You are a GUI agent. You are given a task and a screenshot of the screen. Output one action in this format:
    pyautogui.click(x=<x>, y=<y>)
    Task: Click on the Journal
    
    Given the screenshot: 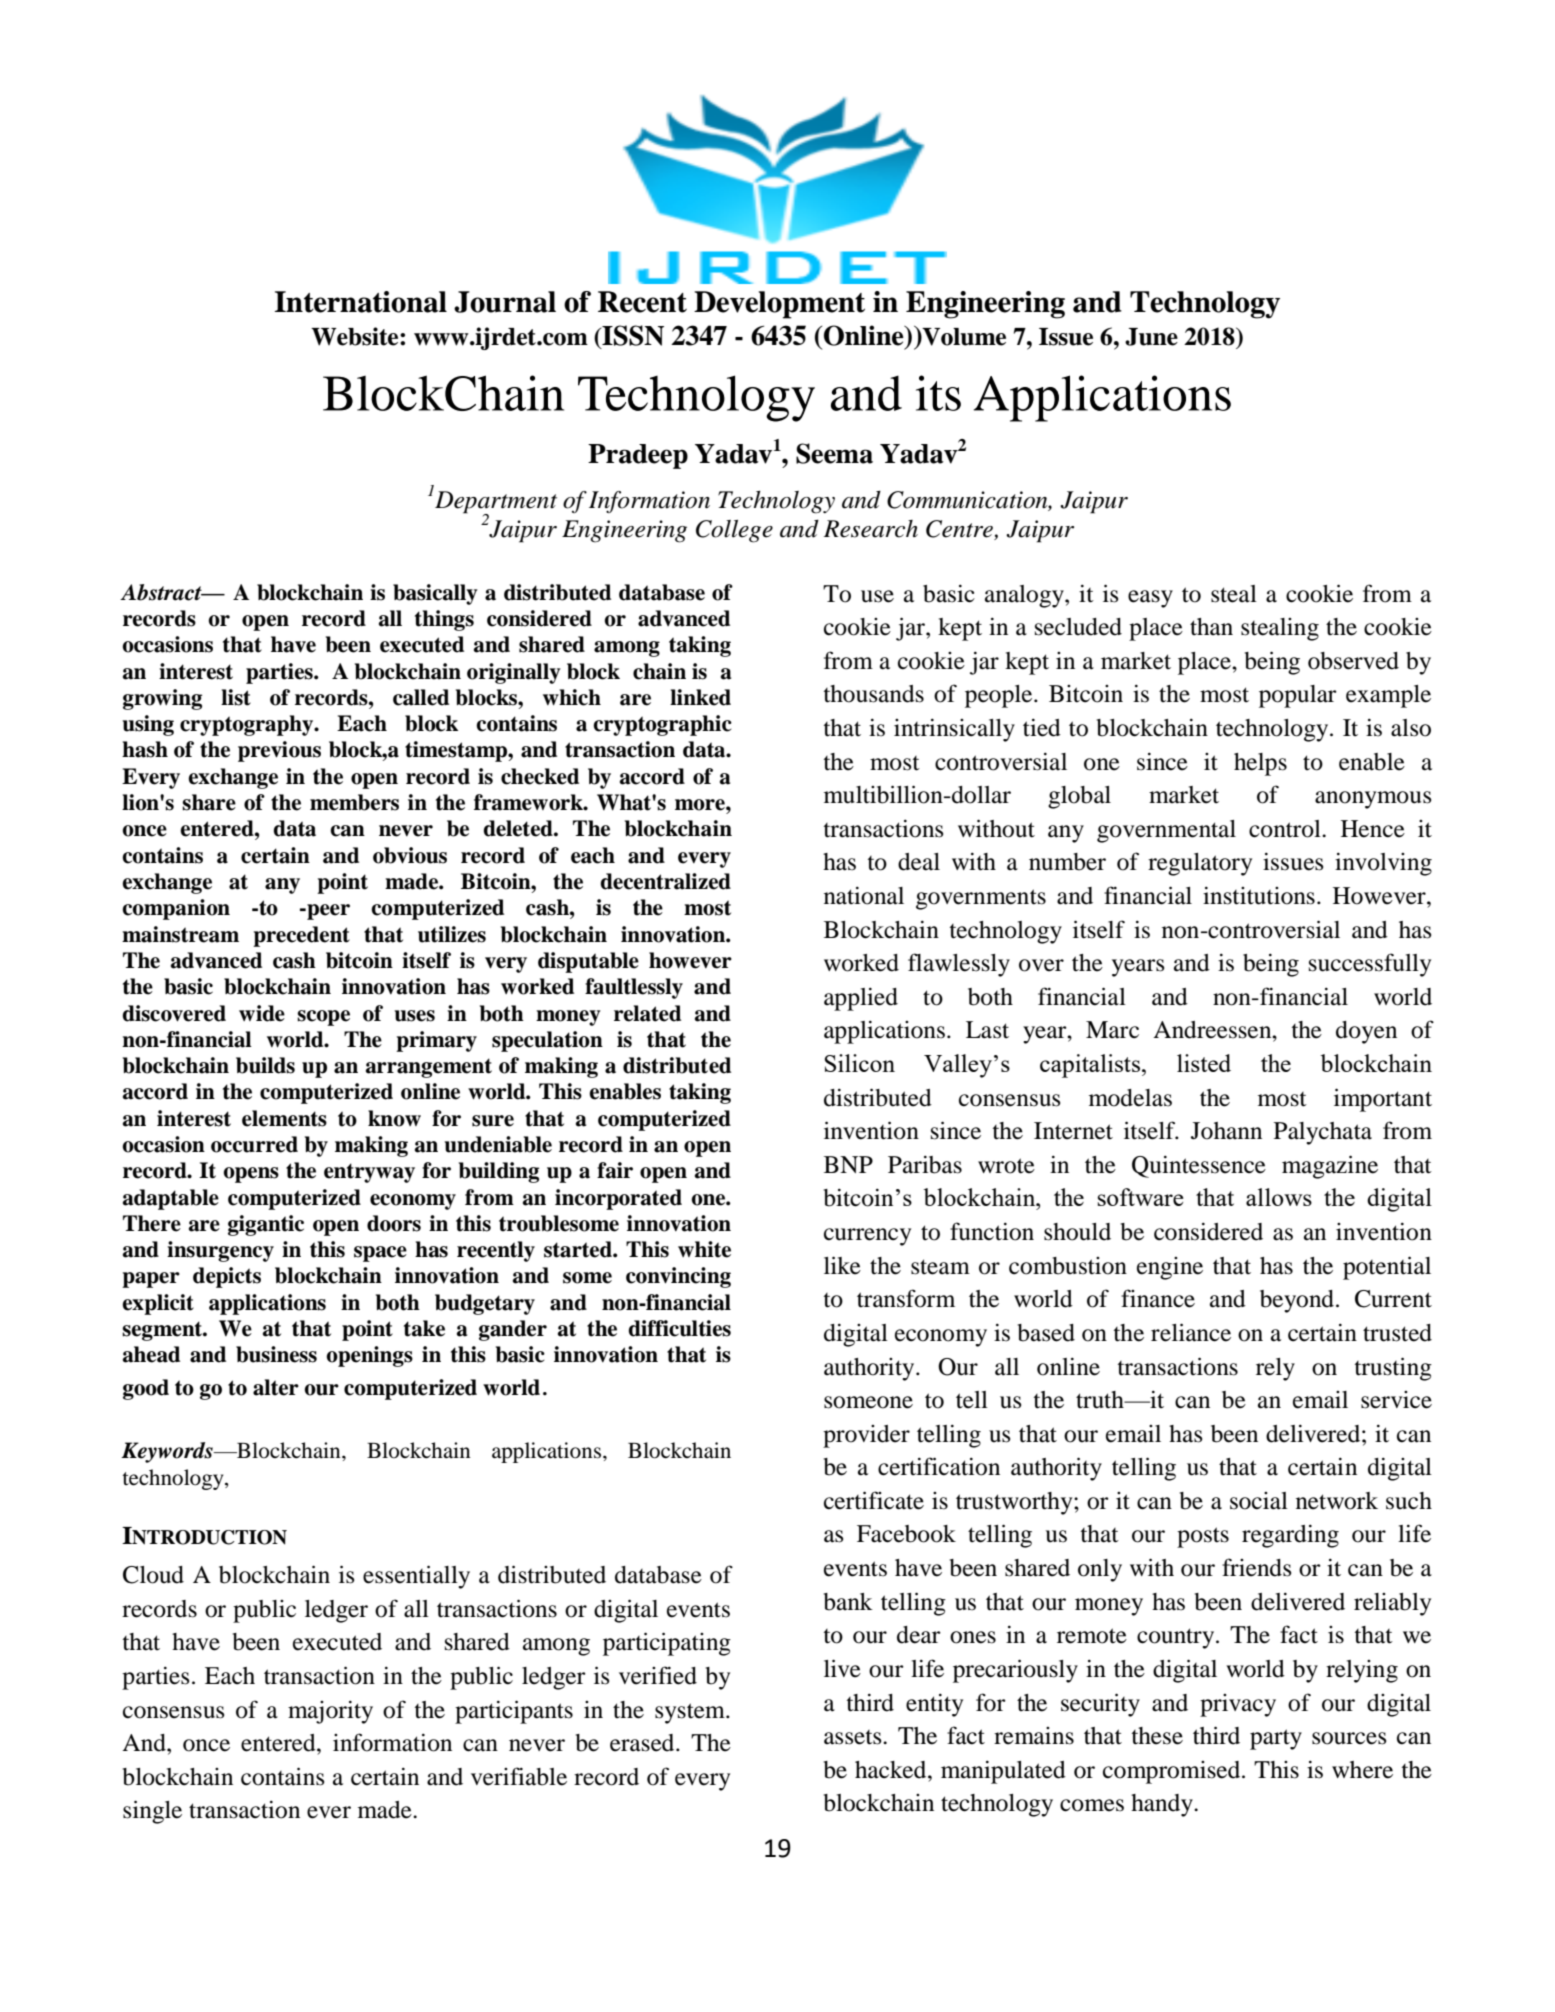 What is the action you would take?
    pyautogui.click(x=505, y=302)
